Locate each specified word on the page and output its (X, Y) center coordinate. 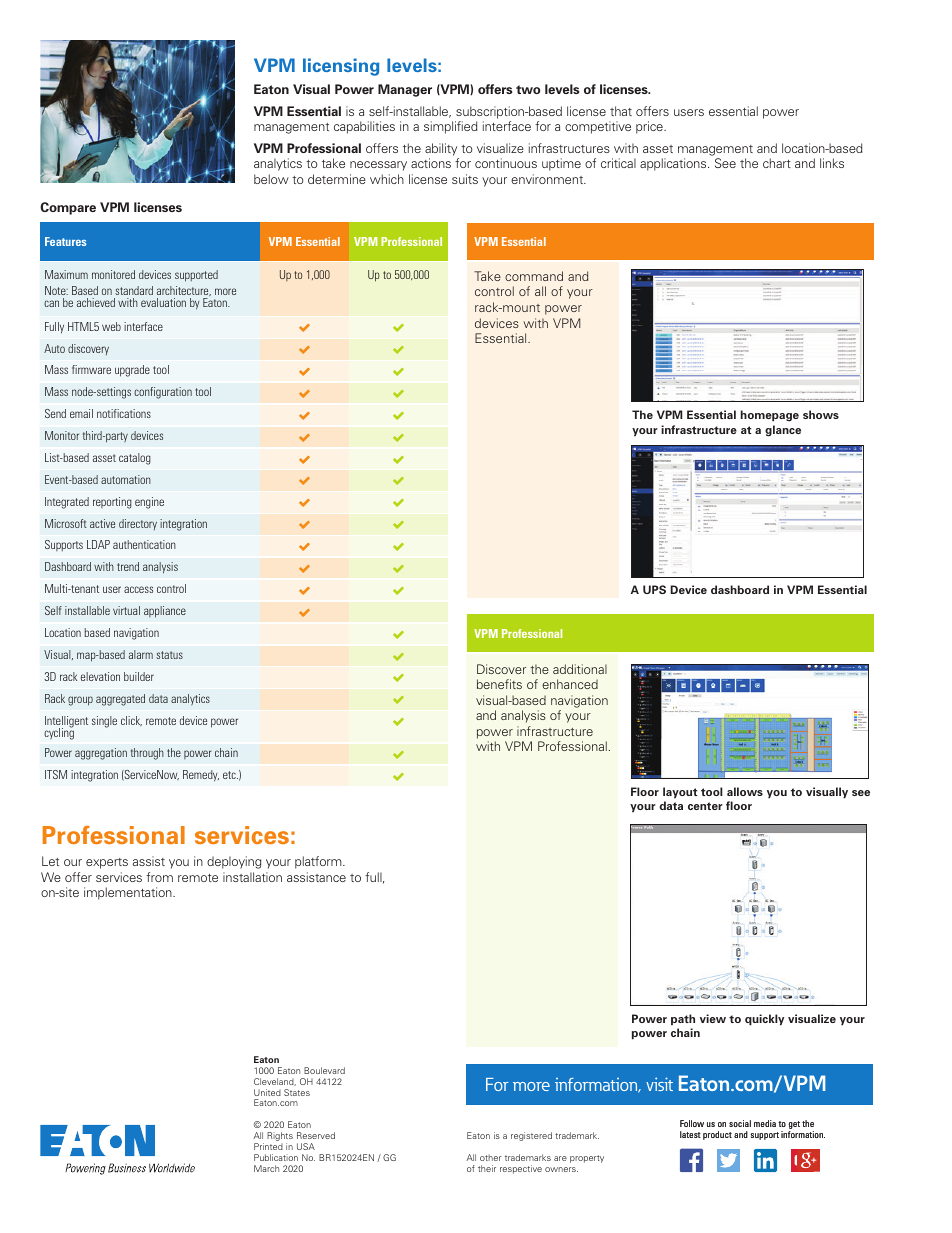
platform (319, 862)
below (271, 179)
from (159, 877)
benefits (499, 684)
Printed (268, 1146)
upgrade (132, 371)
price (650, 127)
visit (659, 1084)
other (491, 1157)
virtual (126, 610)
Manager (405, 90)
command (534, 276)
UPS (654, 589)
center (705, 806)
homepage (770, 416)
